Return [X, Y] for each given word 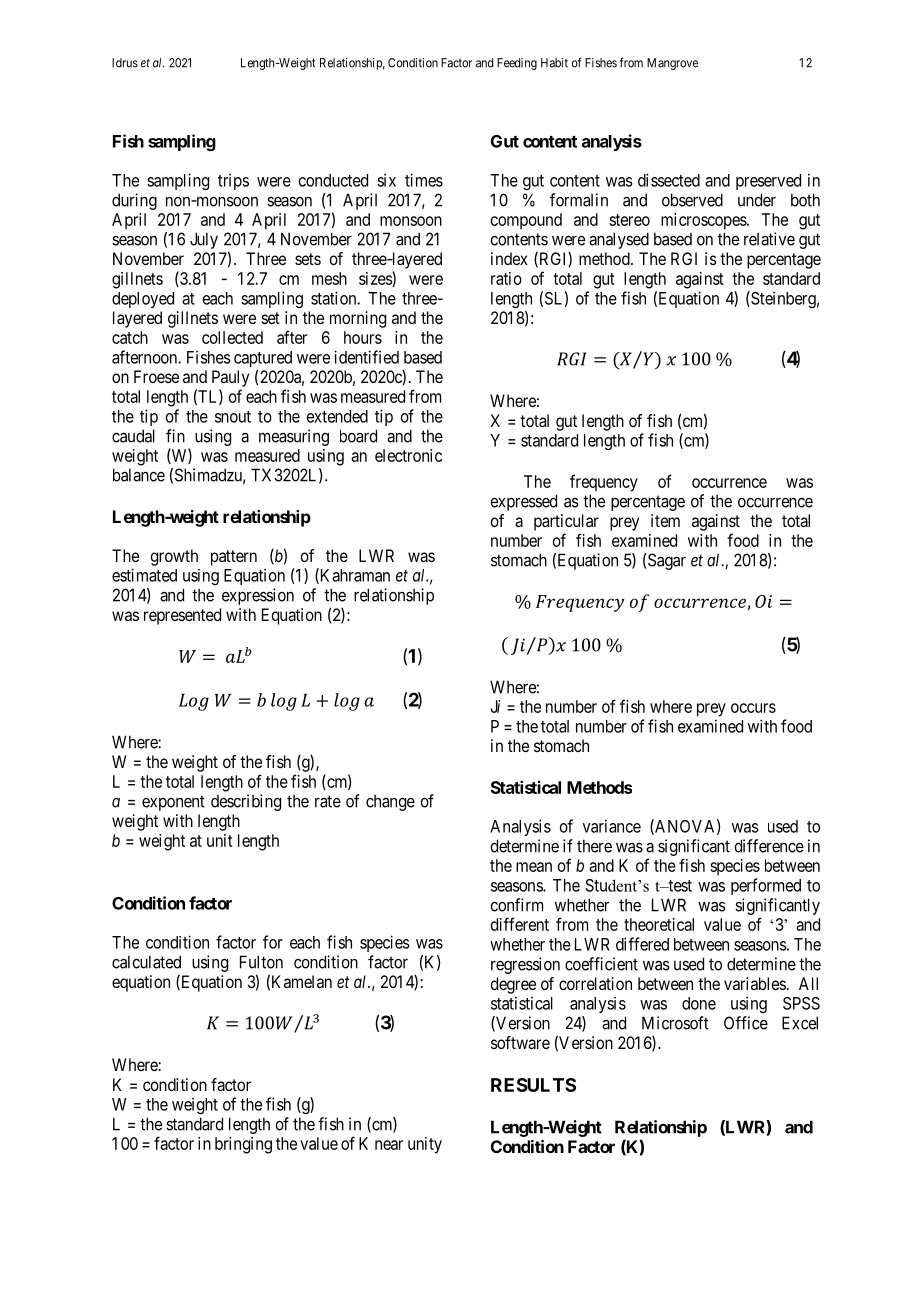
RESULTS [533, 1085]
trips [233, 181]
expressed [524, 502]
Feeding [517, 64]
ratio [506, 278]
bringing [243, 1145]
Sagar [667, 561]
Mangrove [672, 64]
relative [769, 239]
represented [182, 616]
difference [769, 846]
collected [232, 337]
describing [246, 802]
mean [534, 867]
